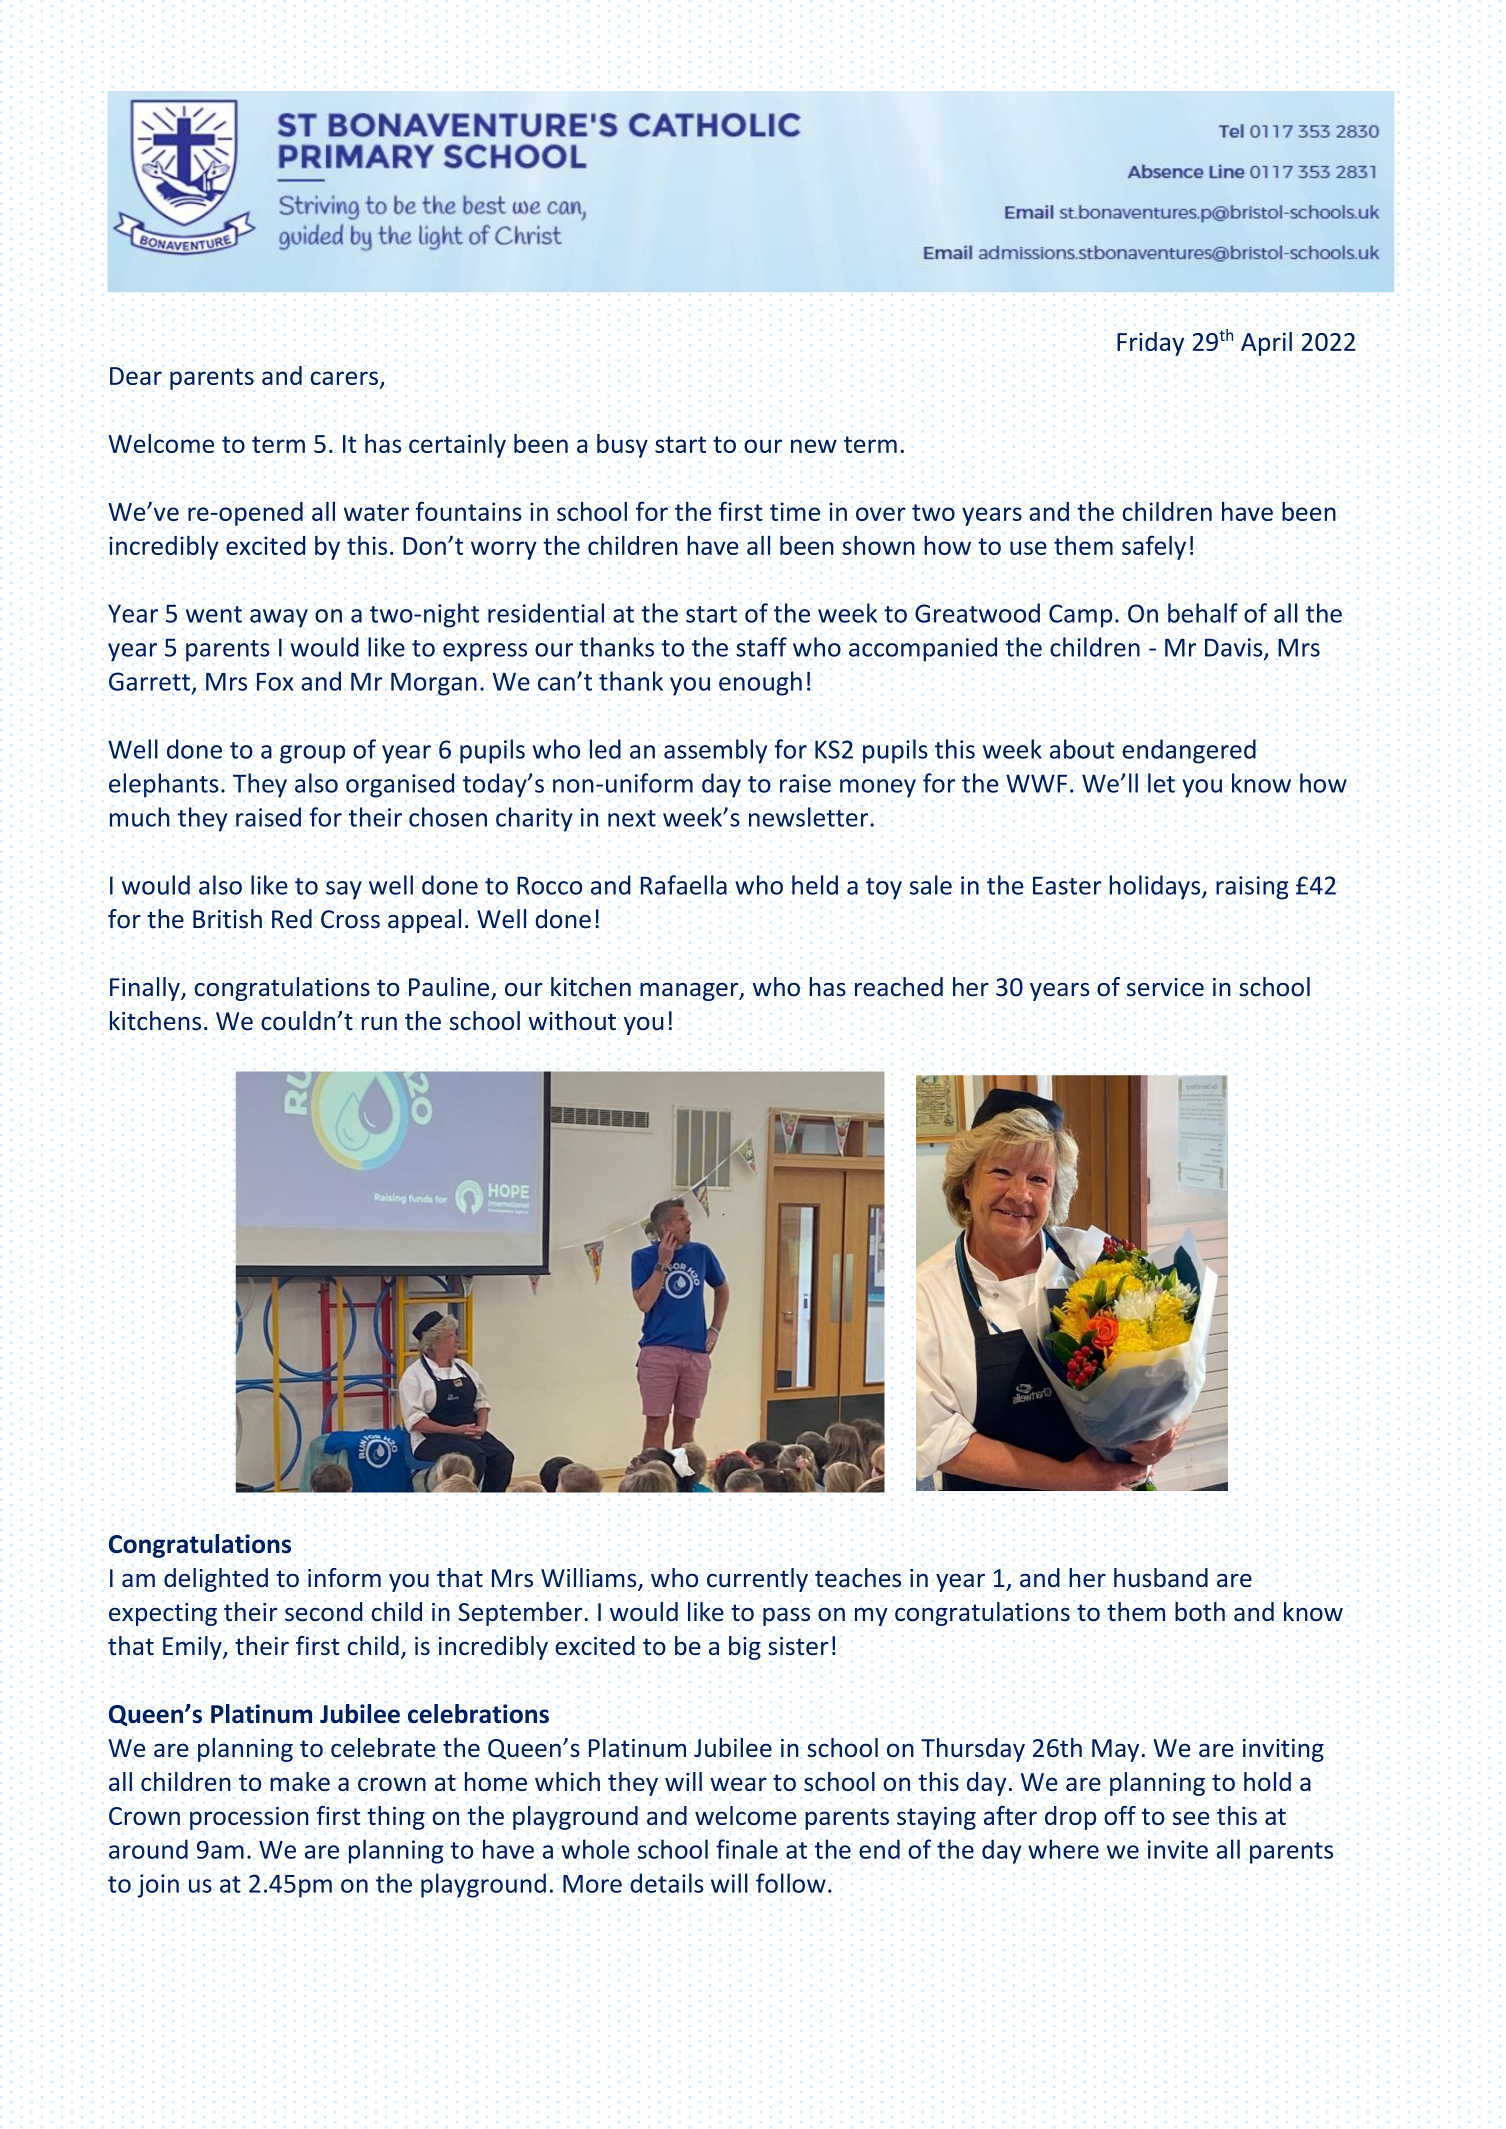 This document has height=2129, width=1506. Describe the element at coordinates (249, 1818) in the document. I see `procession` at that location.
